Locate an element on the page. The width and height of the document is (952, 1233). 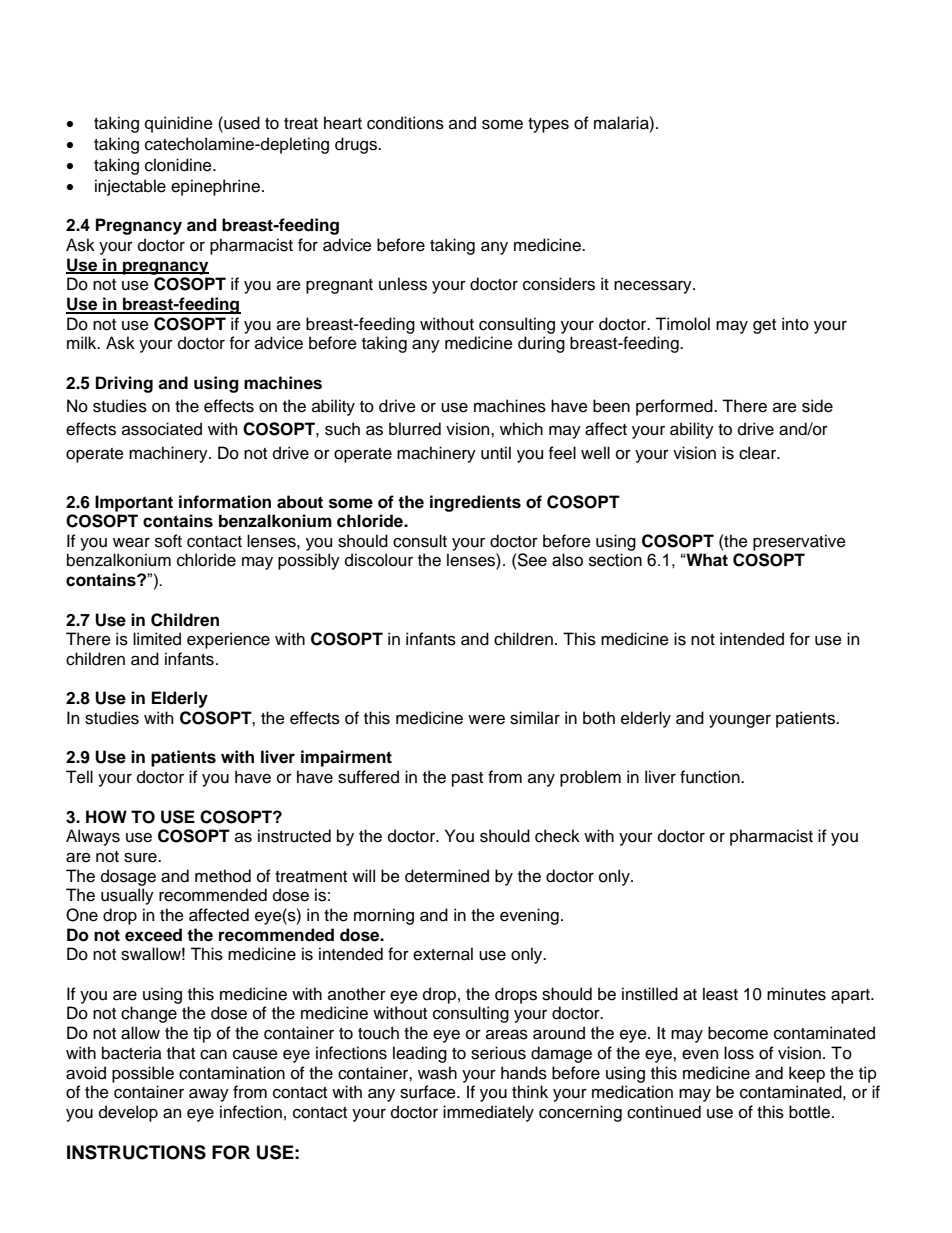
were is located at coordinates (486, 720).
